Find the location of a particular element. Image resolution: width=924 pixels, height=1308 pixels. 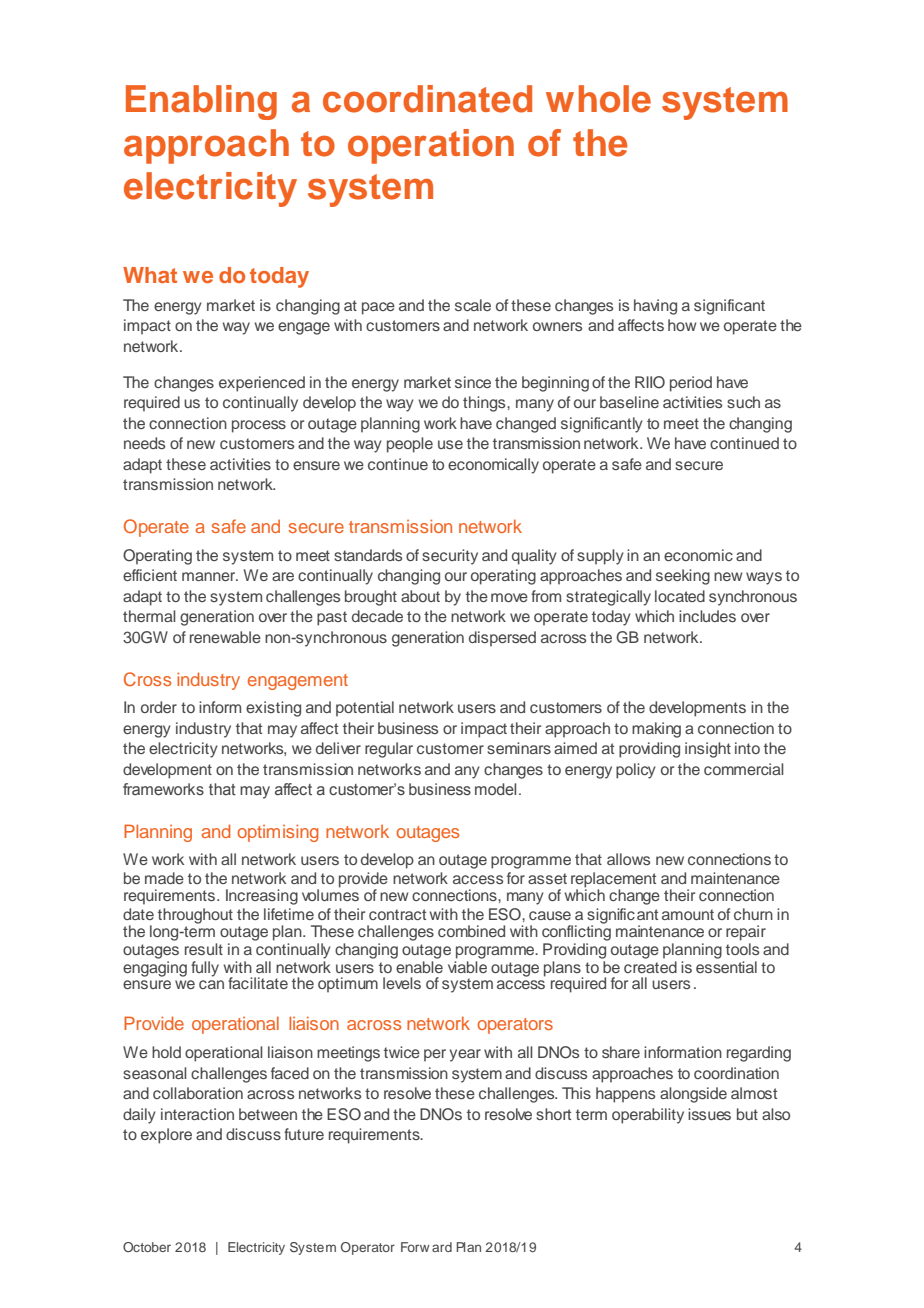

short is located at coordinates (553, 1114).
